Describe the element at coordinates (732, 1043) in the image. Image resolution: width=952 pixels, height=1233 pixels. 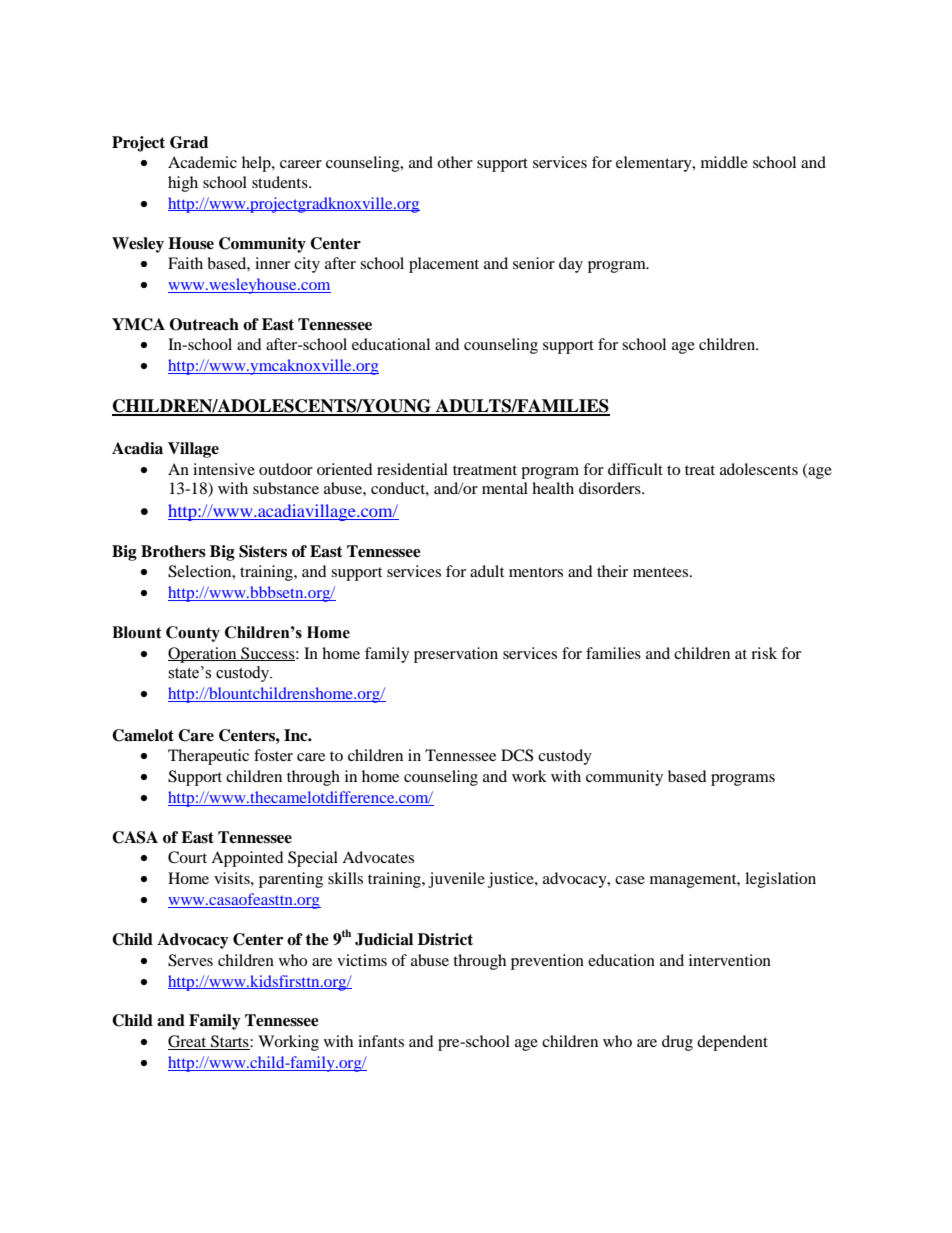
I see `dependent` at that location.
